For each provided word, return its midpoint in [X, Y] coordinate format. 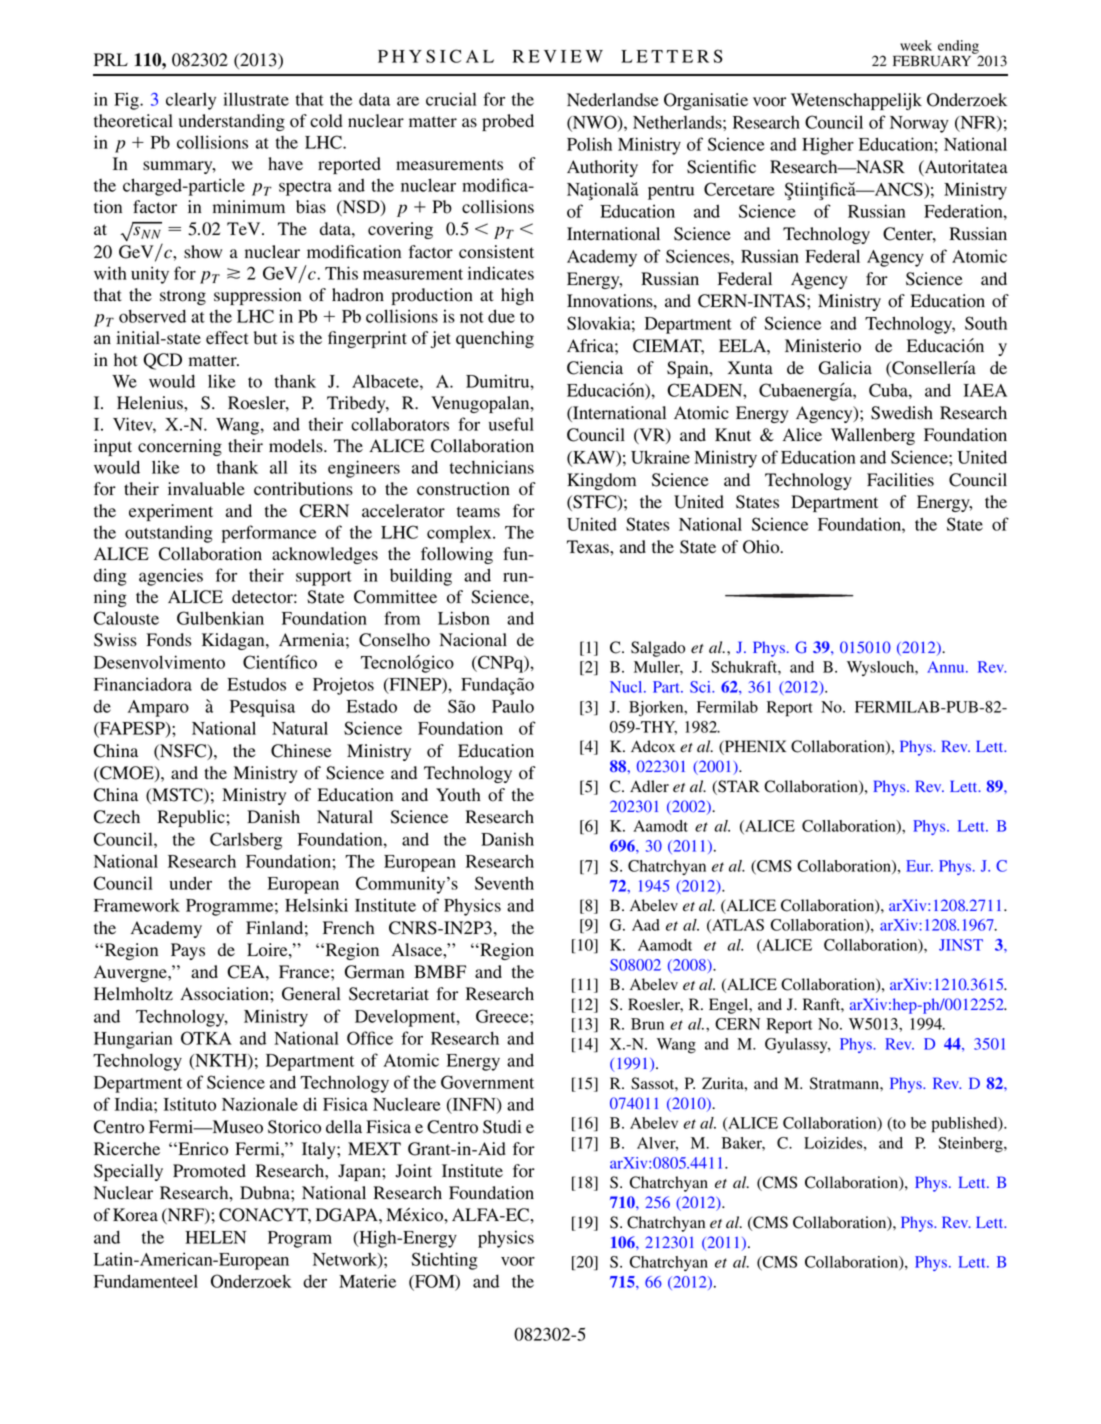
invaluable [206, 489]
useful [511, 424]
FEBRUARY [933, 60]
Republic [191, 818]
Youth [458, 795]
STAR [738, 787]
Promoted [209, 1171]
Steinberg [971, 1145]
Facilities [900, 479]
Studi [502, 1127]
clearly [191, 101]
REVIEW [557, 56]
